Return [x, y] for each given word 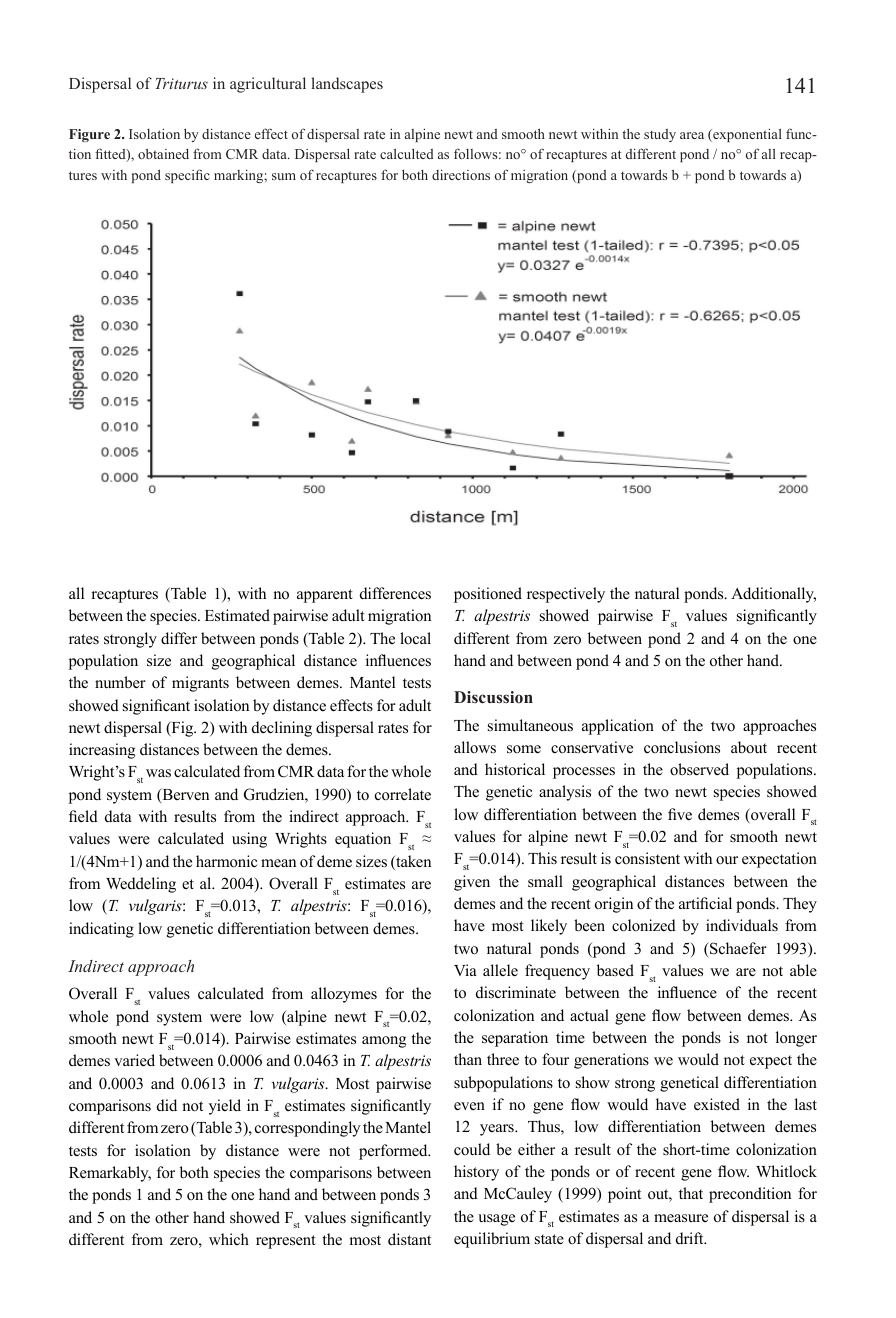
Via [465, 970]
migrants [200, 684]
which [229, 1239]
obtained [163, 153]
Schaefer [737, 948]
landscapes [347, 85]
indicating [101, 930]
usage [496, 1220]
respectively [566, 595]
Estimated [237, 615]
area [692, 135]
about [749, 747]
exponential [746, 135]
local [415, 638]
